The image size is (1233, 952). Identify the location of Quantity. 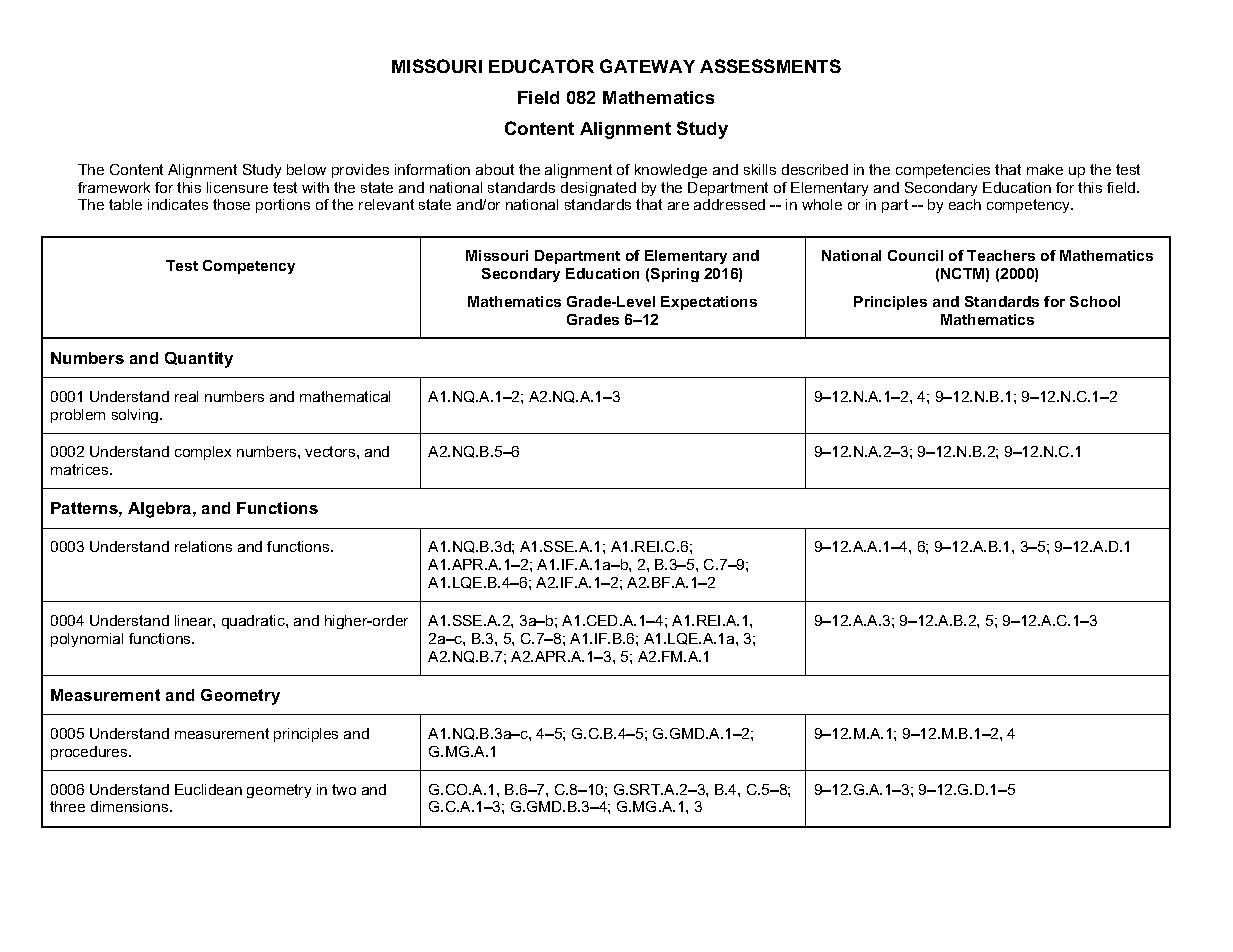
(199, 360).
